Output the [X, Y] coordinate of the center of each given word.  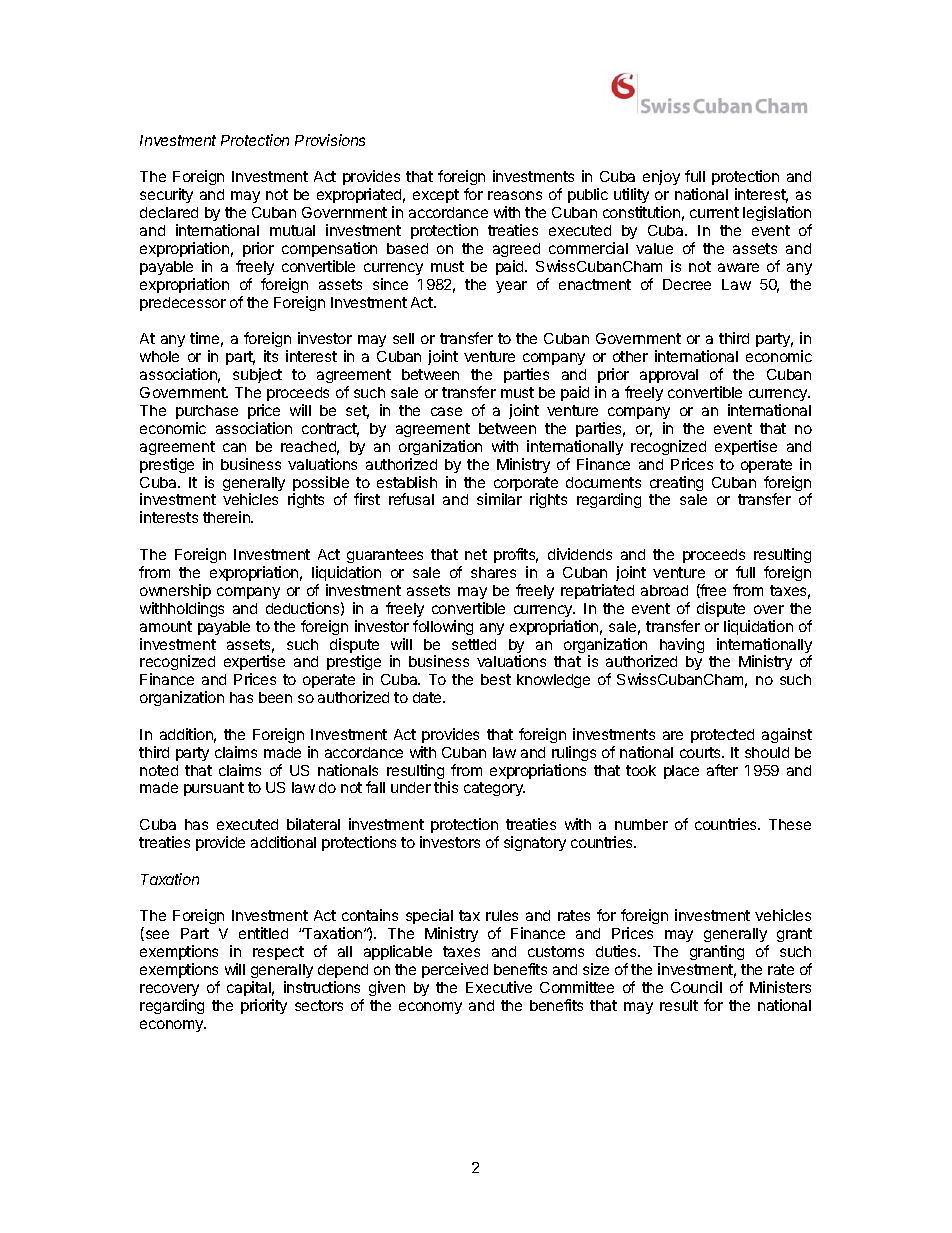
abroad [664, 590]
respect [278, 953]
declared [169, 212]
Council [696, 987]
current [714, 212]
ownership [175, 591]
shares [493, 572]
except [436, 196]
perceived [455, 970]
